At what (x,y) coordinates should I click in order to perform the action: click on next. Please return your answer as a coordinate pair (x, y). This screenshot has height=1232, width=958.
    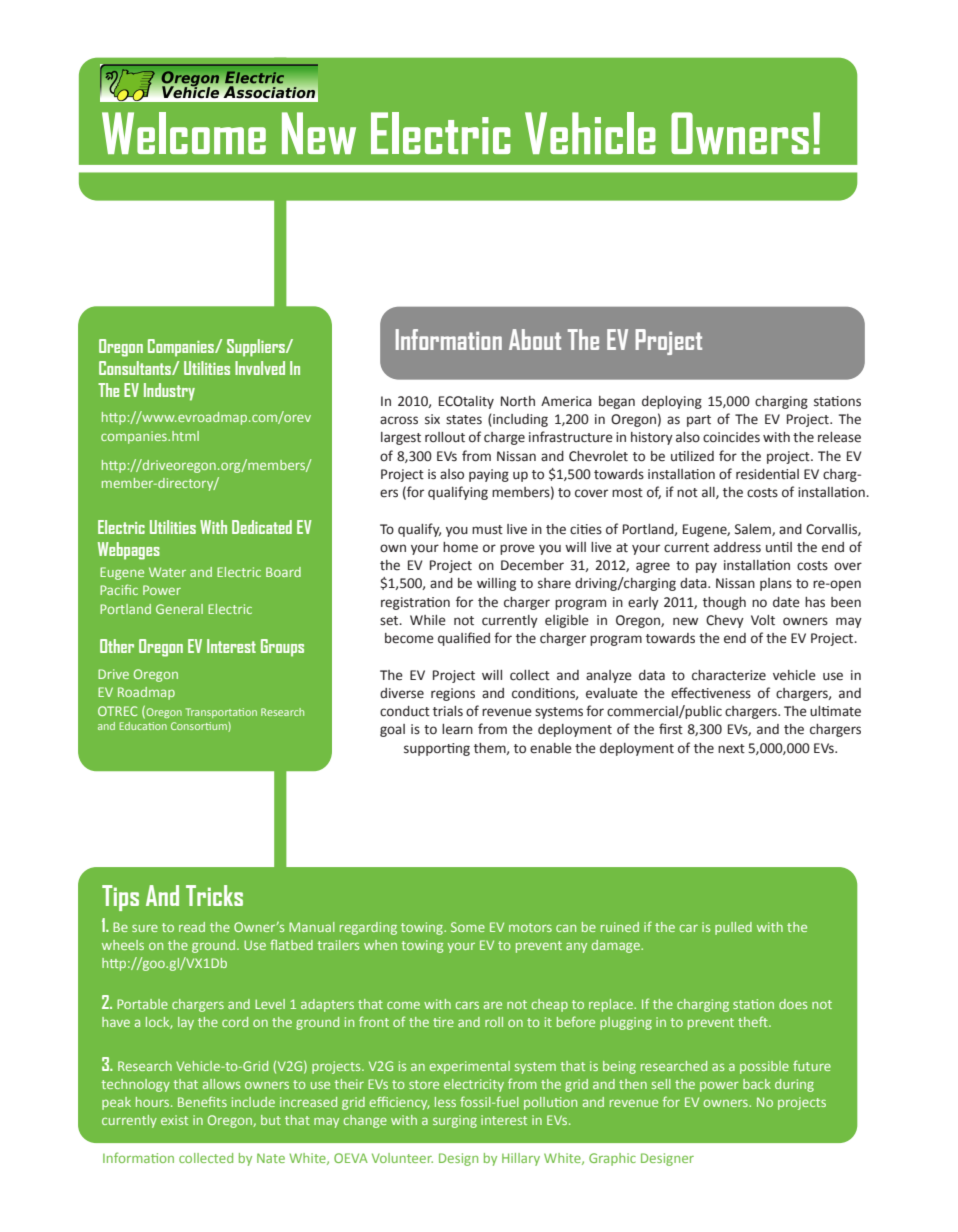
    Looking at the image, I should click on (731, 749).
